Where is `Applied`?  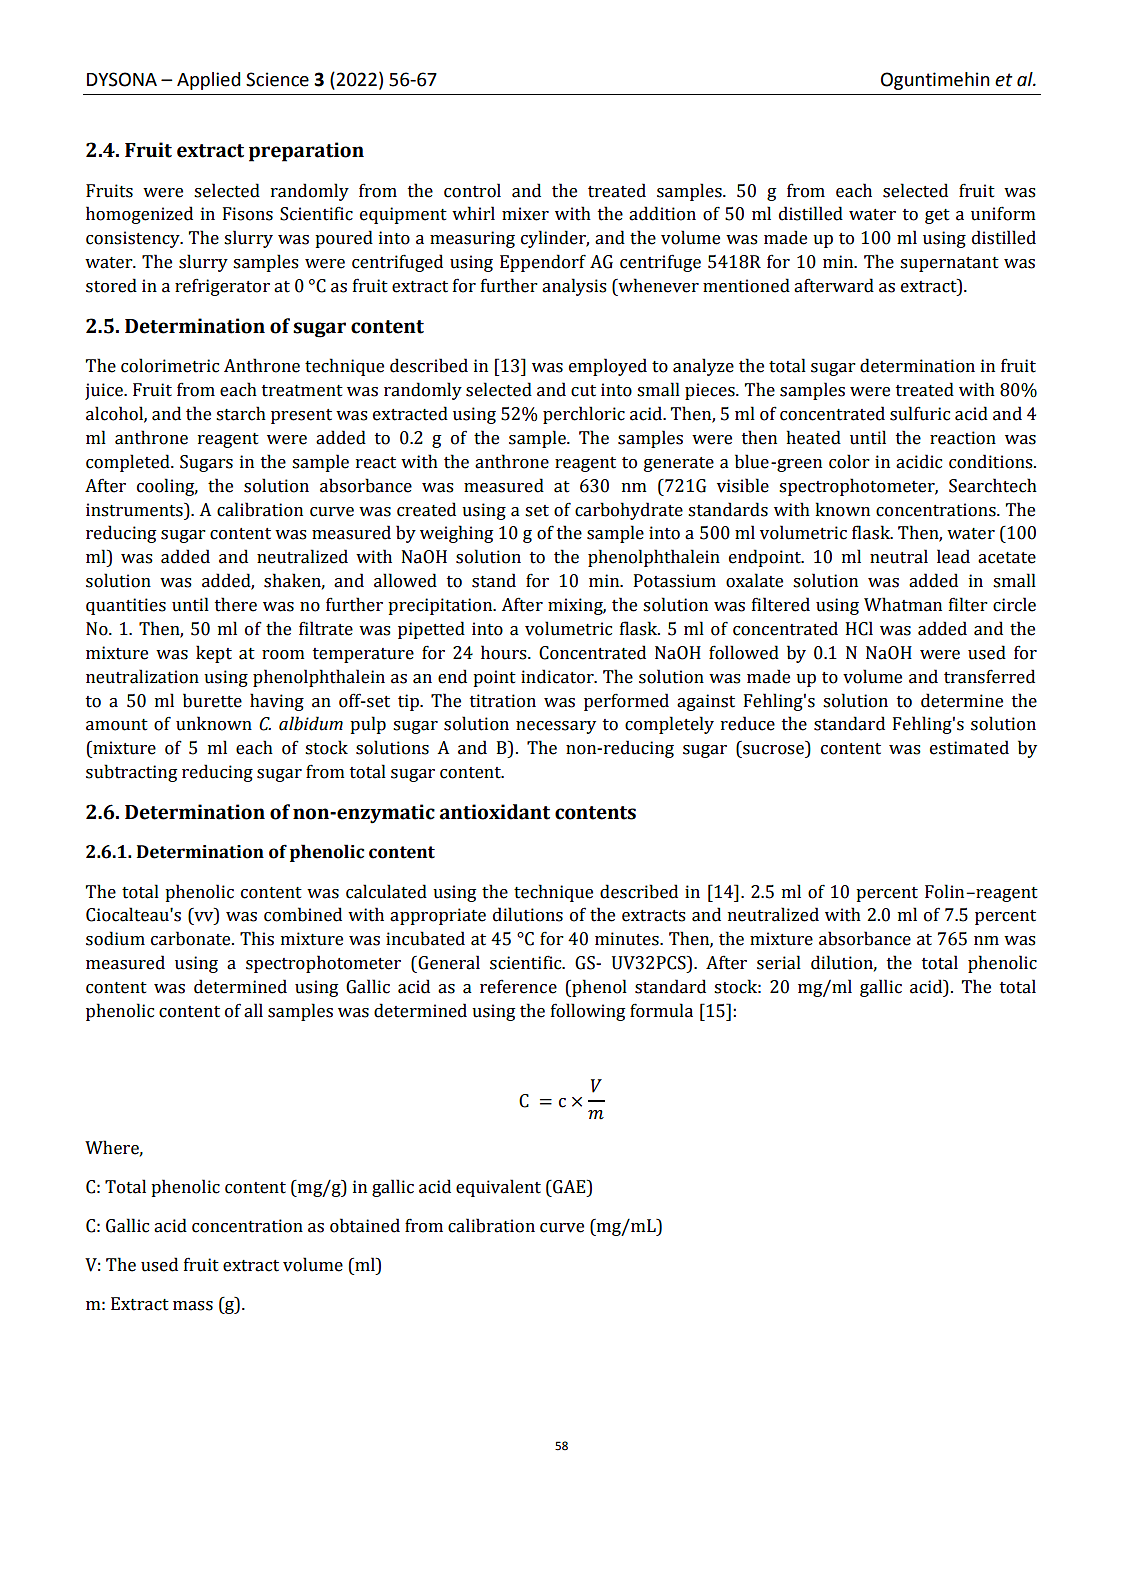 Applied is located at coordinates (208, 81).
